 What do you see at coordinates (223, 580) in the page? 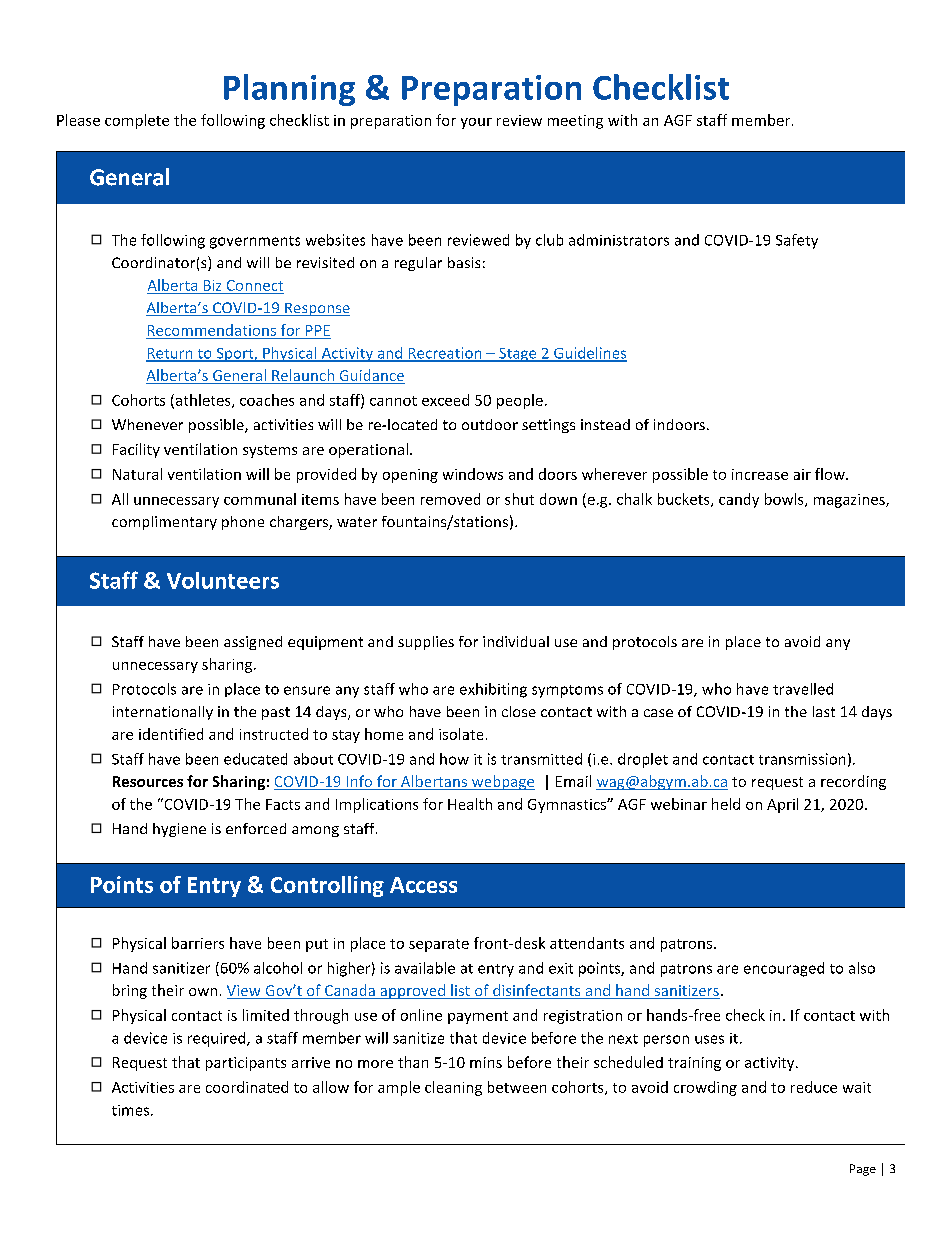
I see `Volunteers` at bounding box center [223, 580].
